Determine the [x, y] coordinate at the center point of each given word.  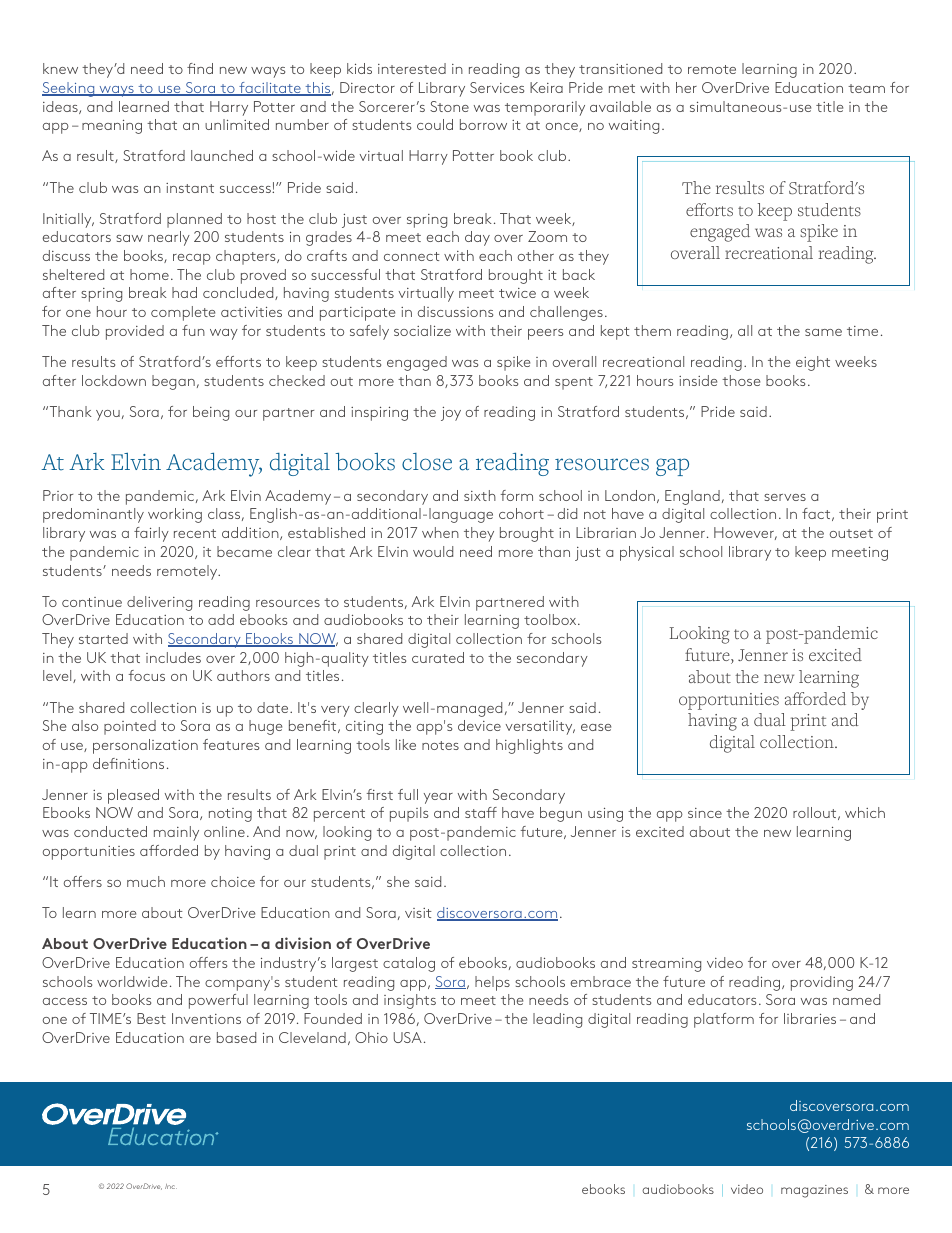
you [108, 415]
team [866, 88]
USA [408, 1037]
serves [785, 497]
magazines [814, 1191]
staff [481, 812]
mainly [176, 833]
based [236, 1037]
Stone [449, 106]
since [705, 813]
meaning [112, 127]
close [427, 462]
